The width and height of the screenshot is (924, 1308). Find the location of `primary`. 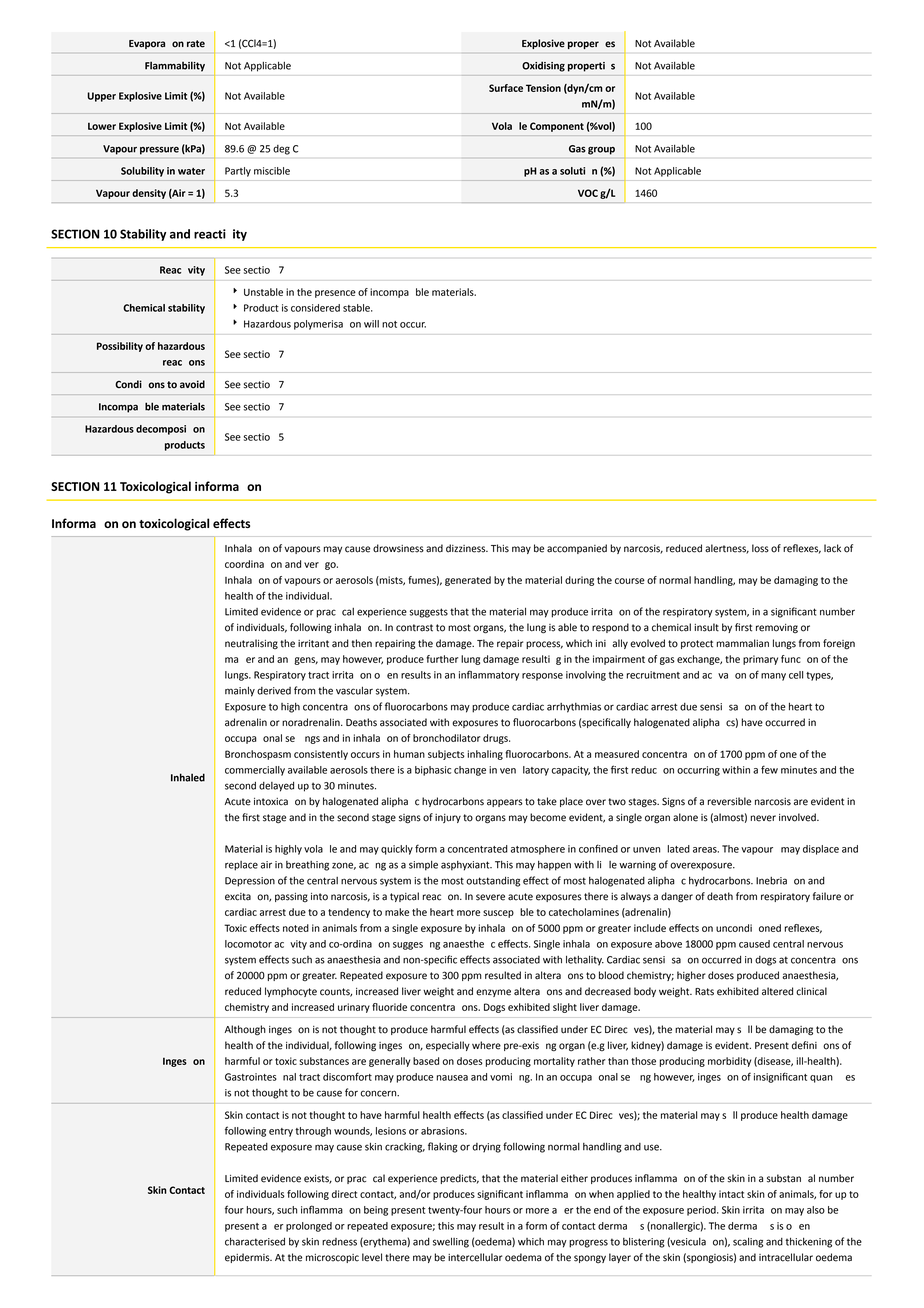

primary is located at coordinates (760, 660).
